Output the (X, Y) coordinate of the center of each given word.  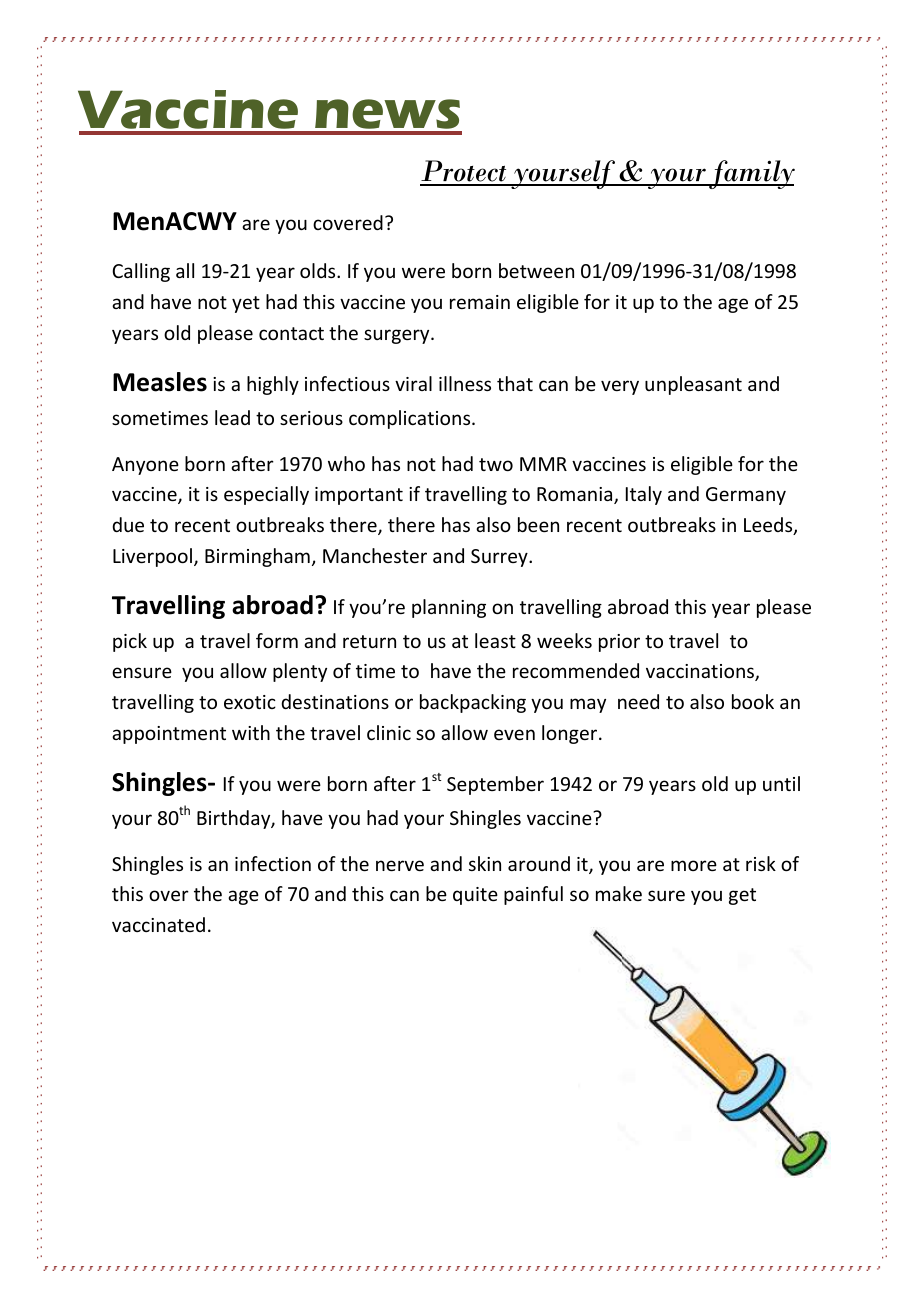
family (751, 174)
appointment (169, 735)
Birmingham (257, 557)
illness (465, 383)
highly (273, 385)
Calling (141, 272)
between (536, 270)
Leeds (769, 526)
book (753, 701)
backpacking (473, 703)
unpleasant (693, 385)
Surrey (500, 558)
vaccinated (158, 924)
